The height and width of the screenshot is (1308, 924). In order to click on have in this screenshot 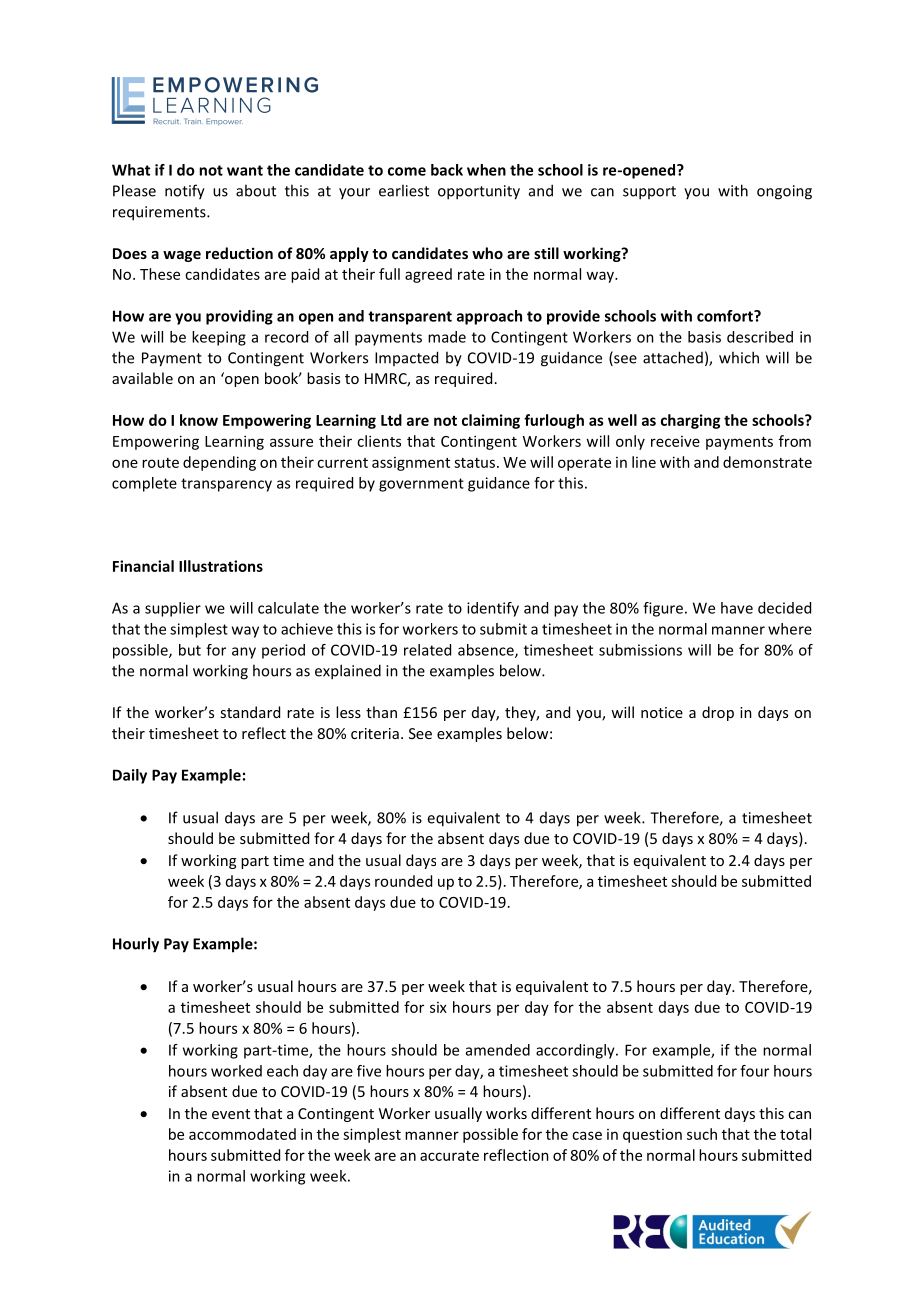, I will do `click(737, 608)`.
